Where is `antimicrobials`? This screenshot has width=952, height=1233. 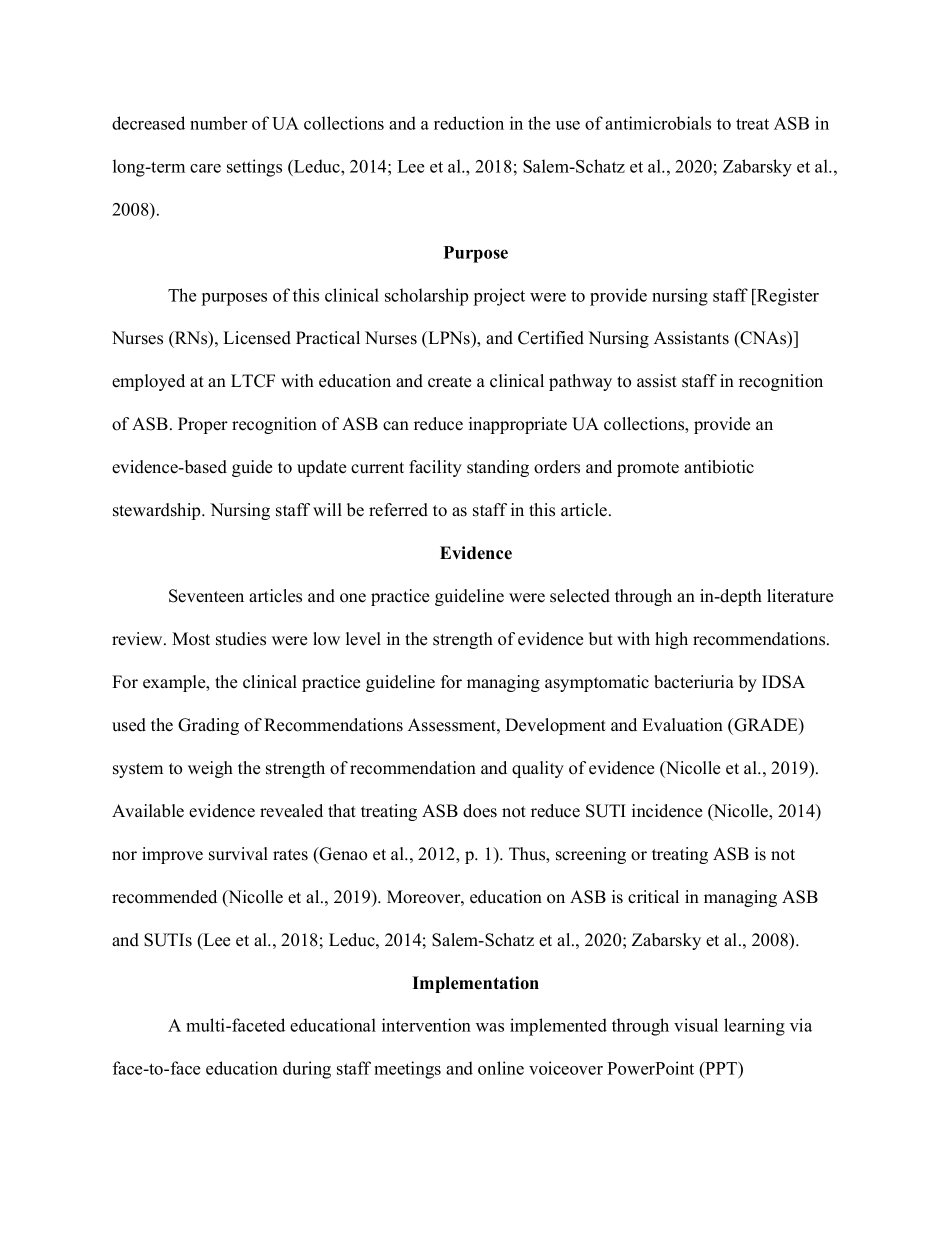
antimicrobials is located at coordinates (658, 123).
